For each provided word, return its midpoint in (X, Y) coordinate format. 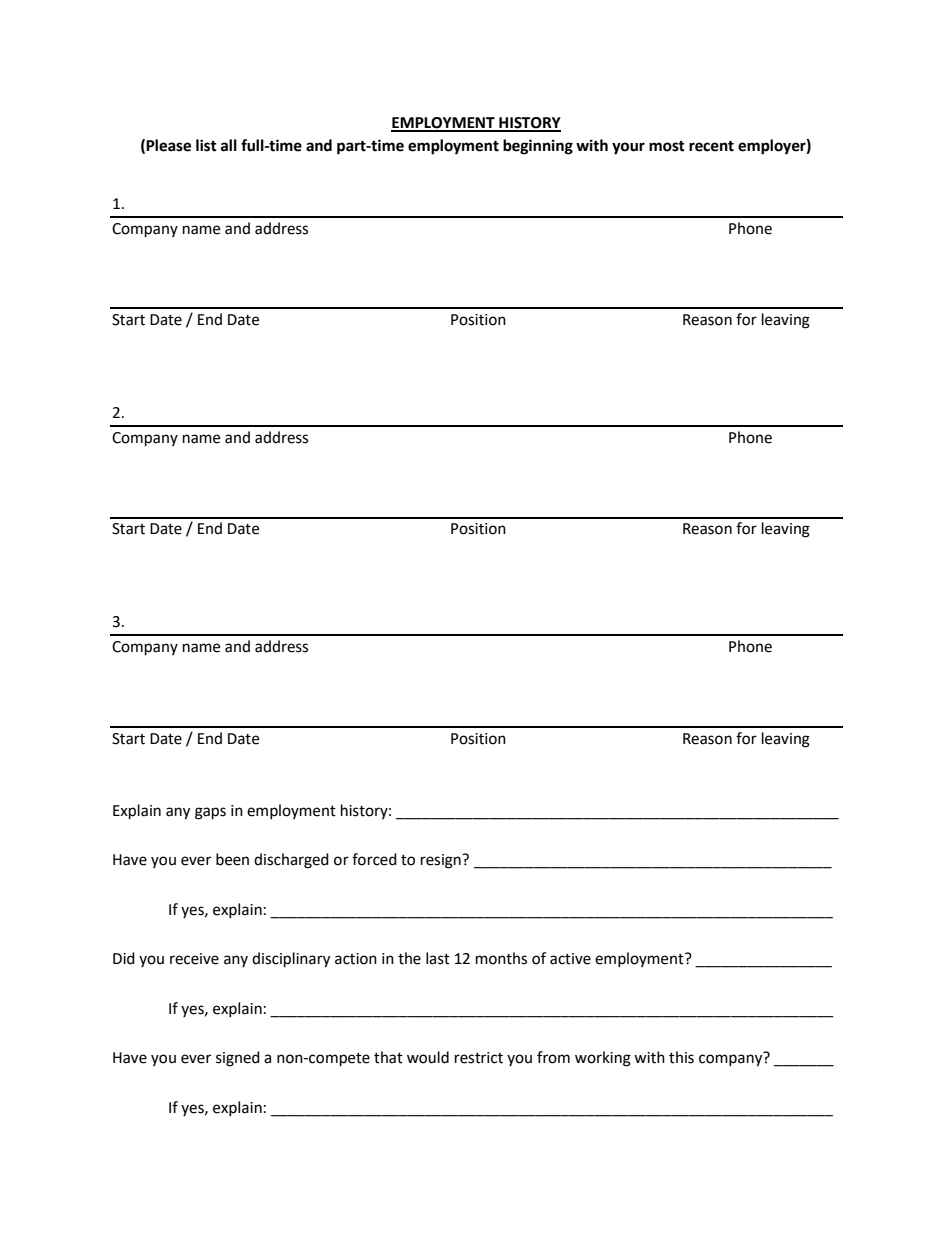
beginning (538, 147)
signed (238, 1059)
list (206, 145)
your (628, 148)
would (428, 1057)
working (603, 1059)
